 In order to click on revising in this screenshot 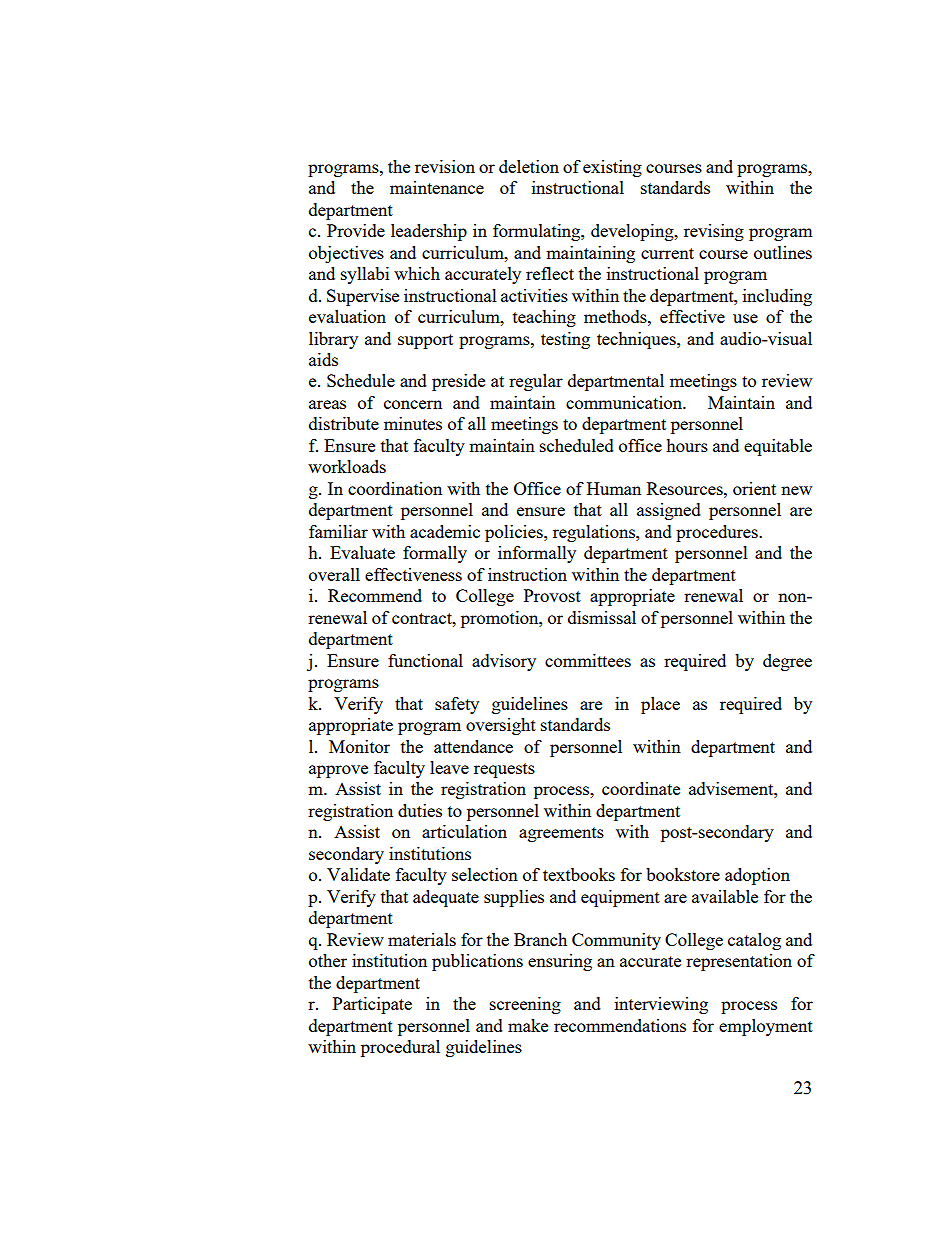, I will do `click(714, 232)`.
